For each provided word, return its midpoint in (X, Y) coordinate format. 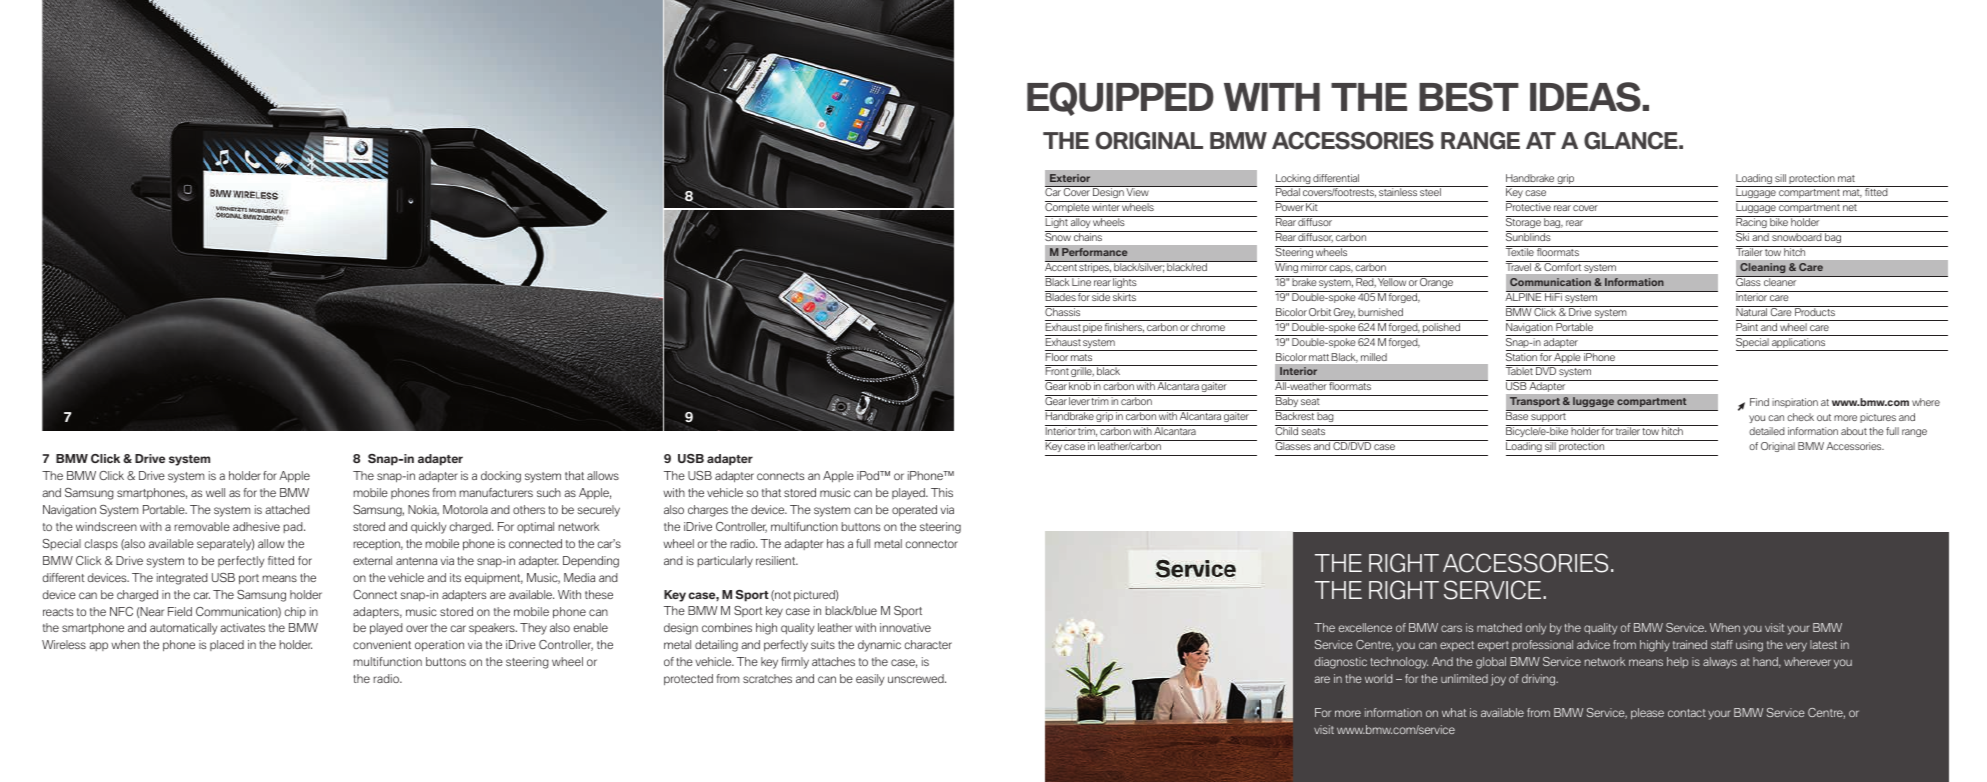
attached (287, 509)
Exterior (1070, 178)
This (942, 492)
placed (227, 645)
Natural (1753, 311)
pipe (1093, 329)
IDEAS (1585, 97)
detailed (1767, 431)
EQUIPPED (1120, 99)
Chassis (1064, 311)
